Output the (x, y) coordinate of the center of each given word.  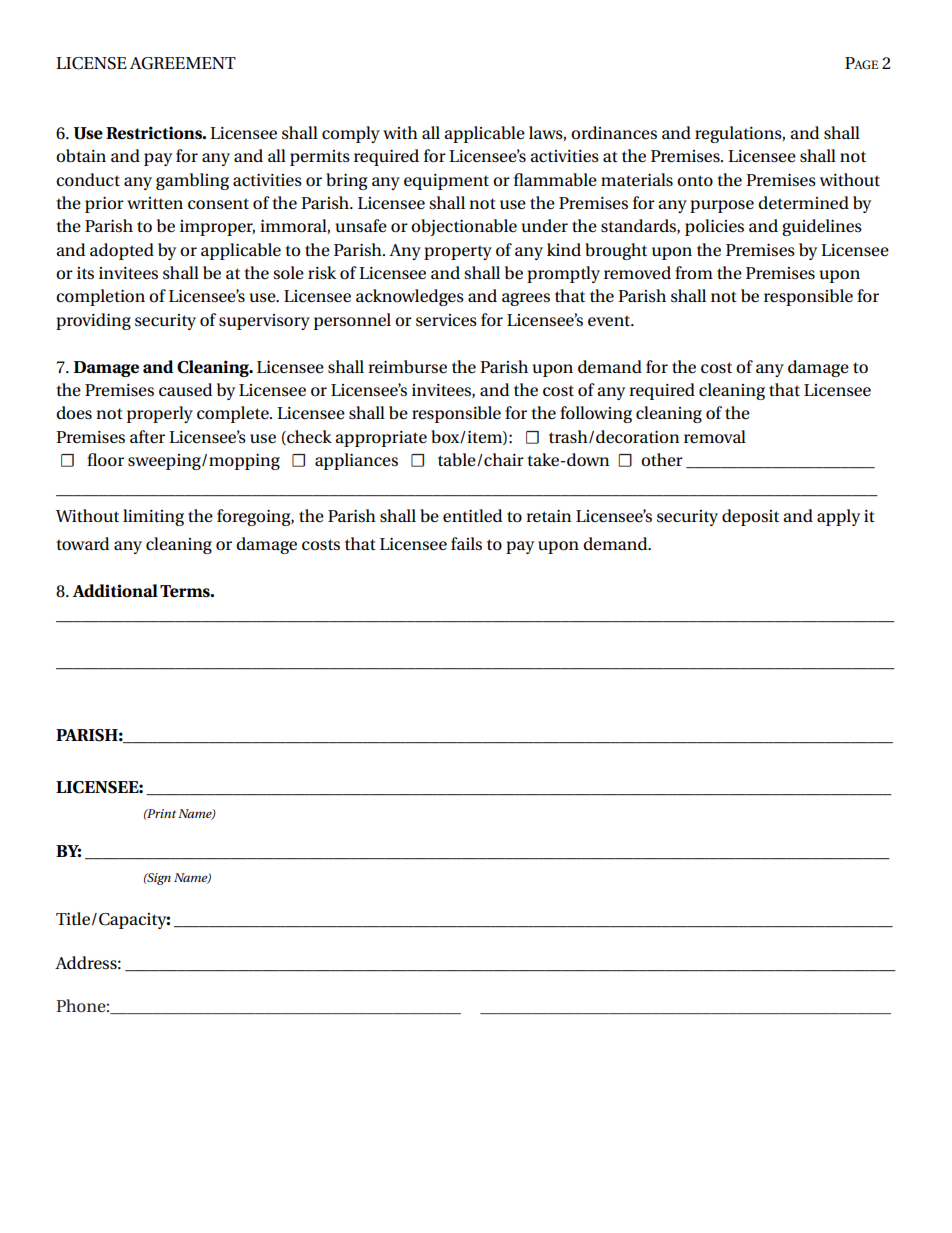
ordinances (614, 133)
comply (351, 134)
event (610, 321)
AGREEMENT (183, 63)
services (446, 320)
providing (93, 321)
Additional (115, 591)
